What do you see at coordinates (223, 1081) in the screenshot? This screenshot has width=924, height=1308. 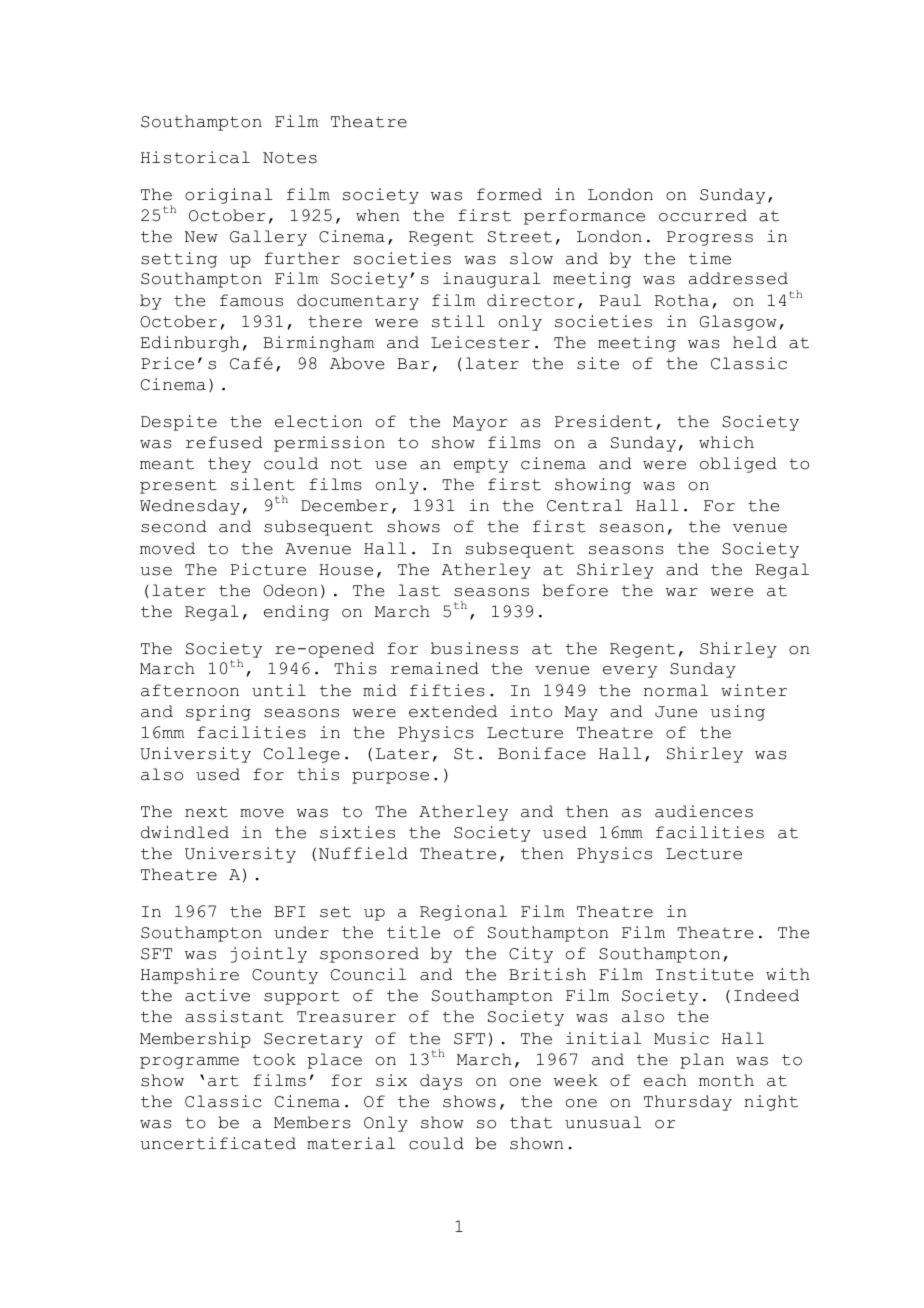 I see `art` at bounding box center [223, 1081].
